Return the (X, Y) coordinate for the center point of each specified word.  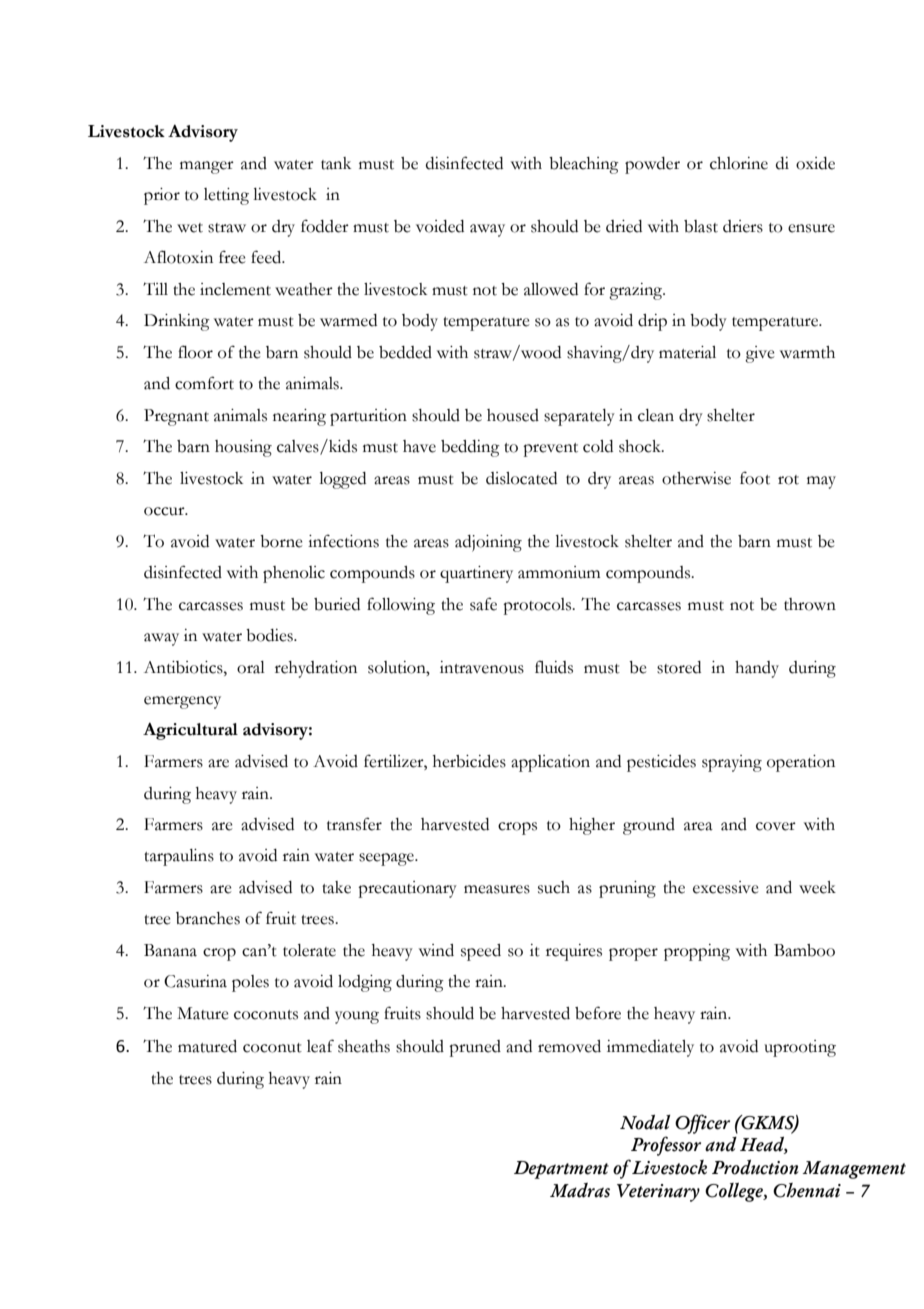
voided (440, 226)
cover (776, 826)
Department (561, 1170)
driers (743, 226)
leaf (320, 1046)
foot (755, 478)
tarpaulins (179, 857)
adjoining (488, 543)
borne (281, 541)
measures (497, 889)
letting (226, 196)
